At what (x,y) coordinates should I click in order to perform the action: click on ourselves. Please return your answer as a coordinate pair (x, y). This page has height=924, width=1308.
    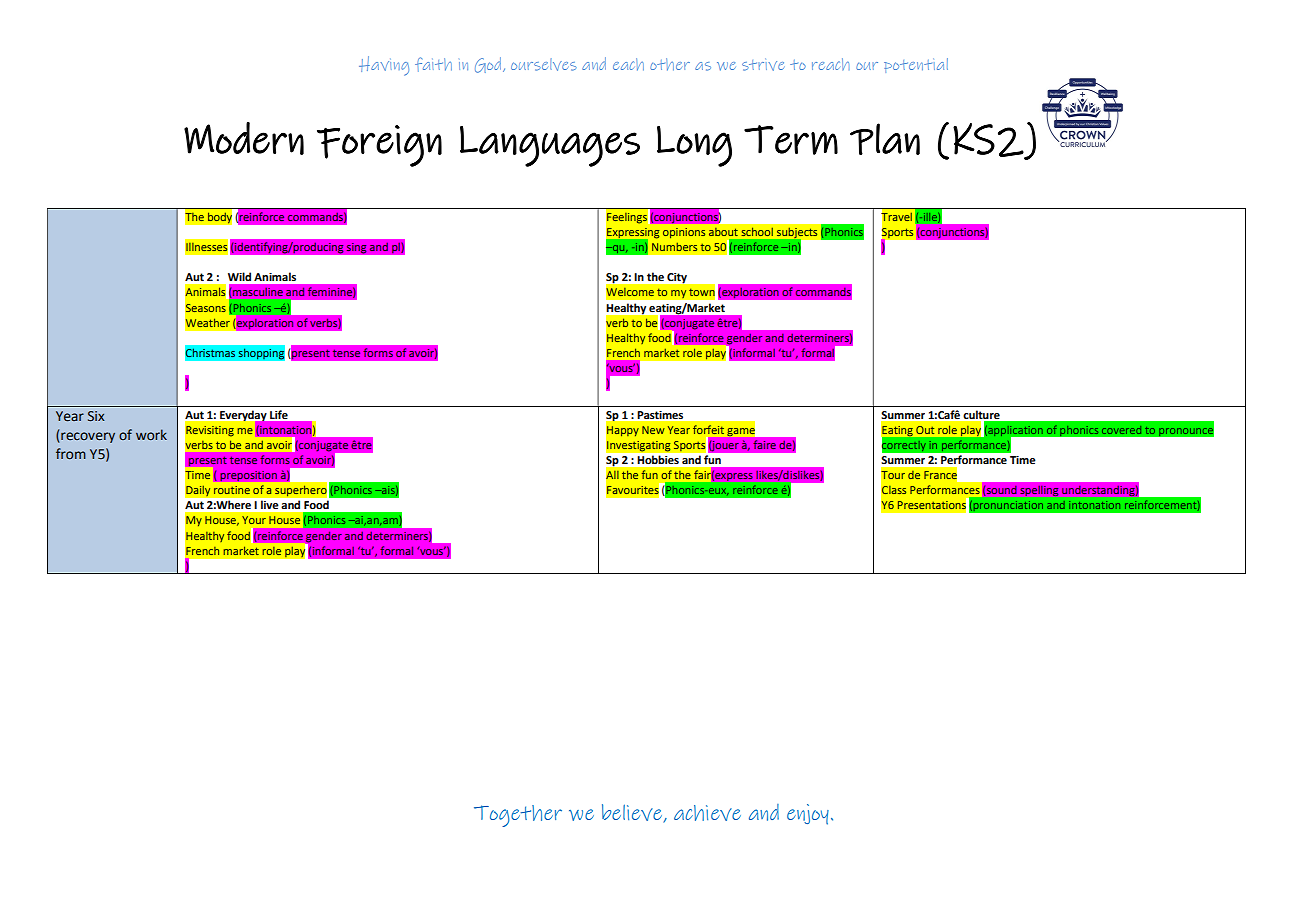
    Looking at the image, I should click on (544, 64).
